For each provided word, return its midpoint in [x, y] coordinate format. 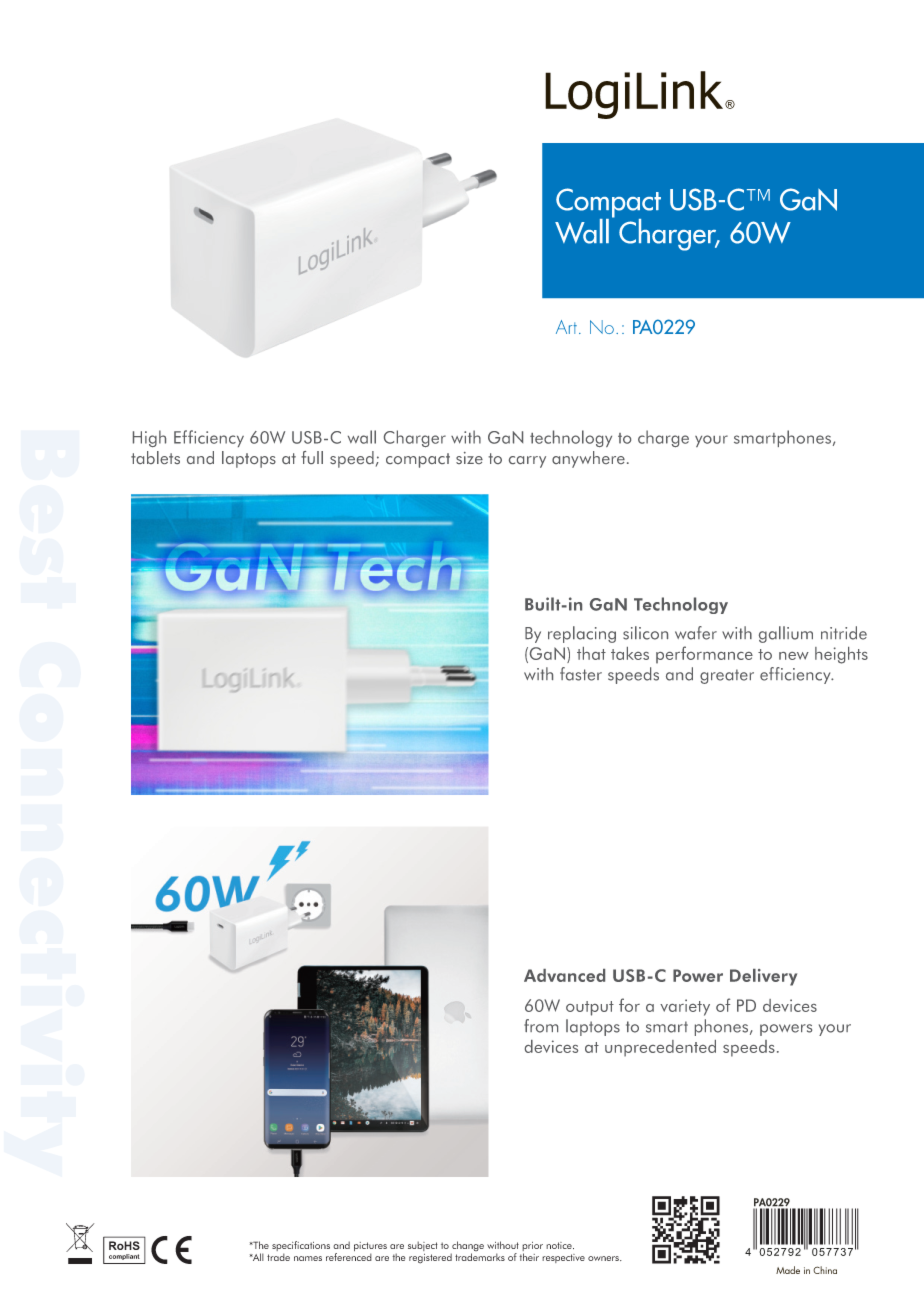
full [312, 457]
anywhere [588, 459]
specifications [301, 1247]
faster [581, 674]
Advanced [564, 975]
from [541, 1026]
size [469, 458]
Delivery [763, 977]
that [591, 653]
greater [727, 676]
